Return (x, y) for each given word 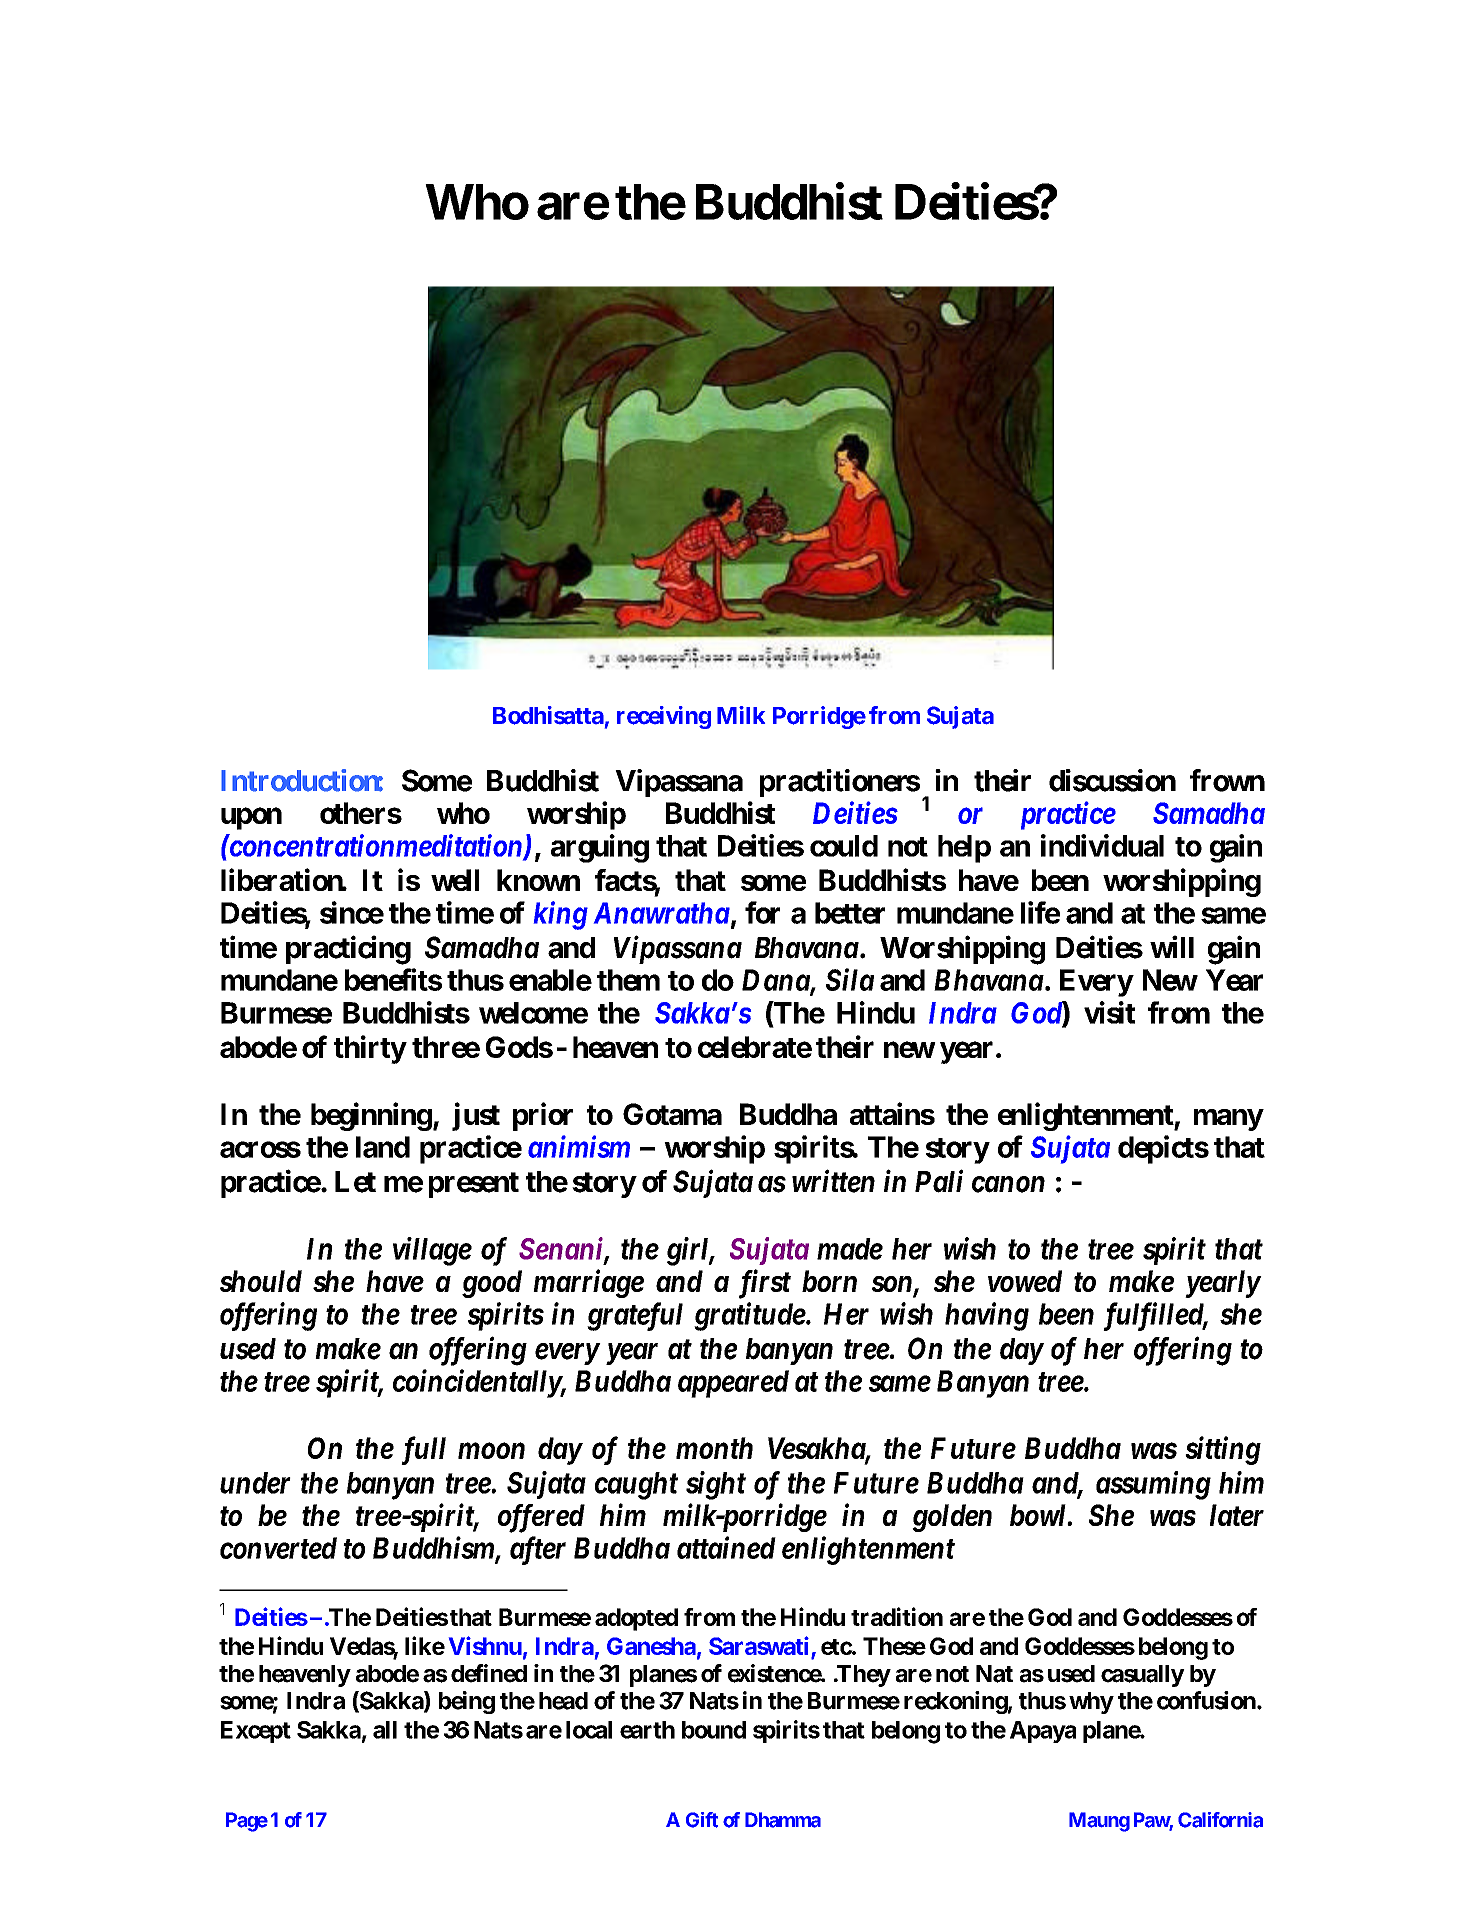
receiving (664, 717)
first (765, 1284)
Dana (776, 981)
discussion (1112, 780)
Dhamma (783, 1820)
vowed (1025, 1281)
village (432, 1251)
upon (251, 819)
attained (726, 1547)
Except (256, 1732)
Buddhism (434, 1548)
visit (1109, 1012)
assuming (1153, 1485)
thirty (370, 1049)
